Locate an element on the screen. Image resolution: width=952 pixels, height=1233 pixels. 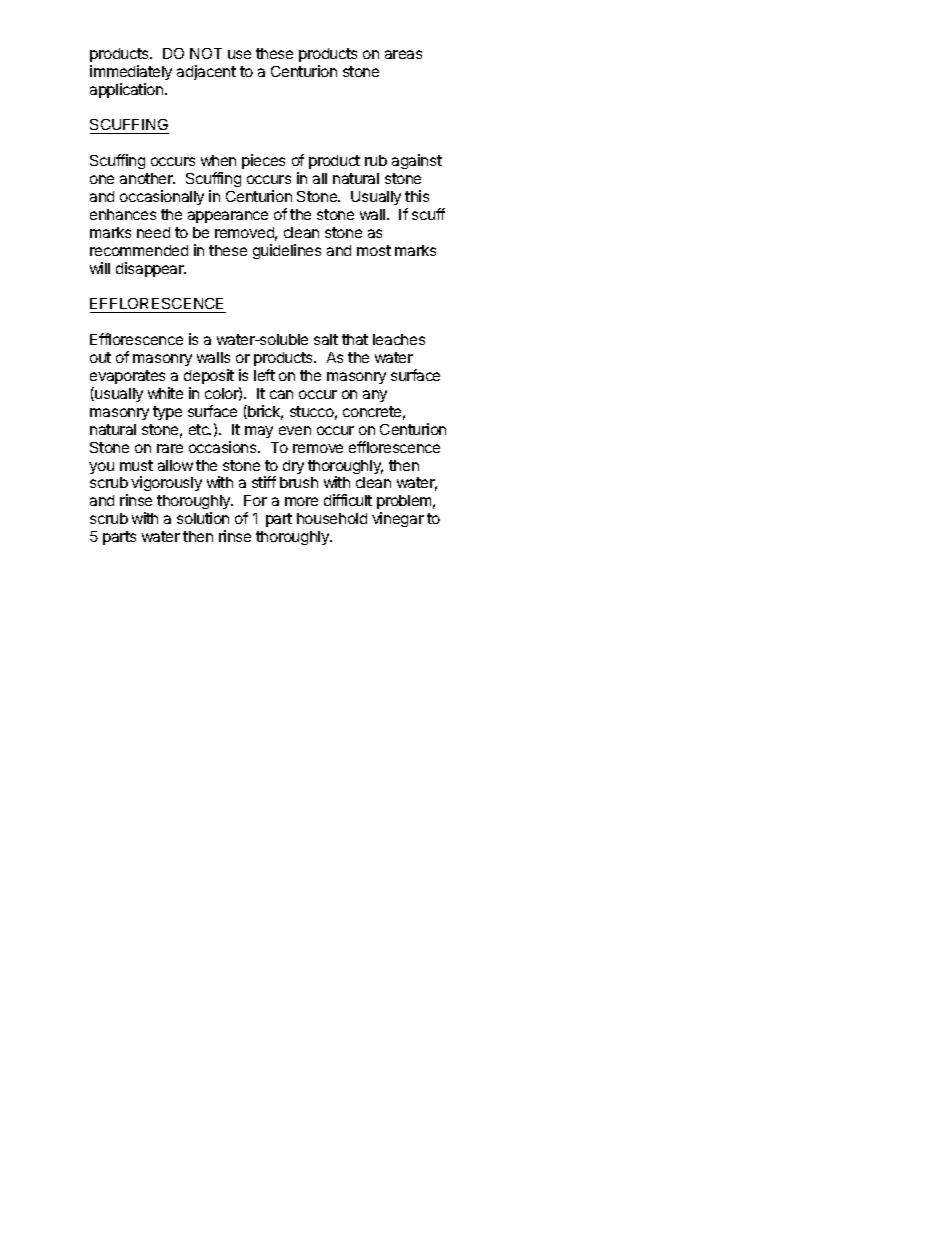
areas is located at coordinates (403, 54).
